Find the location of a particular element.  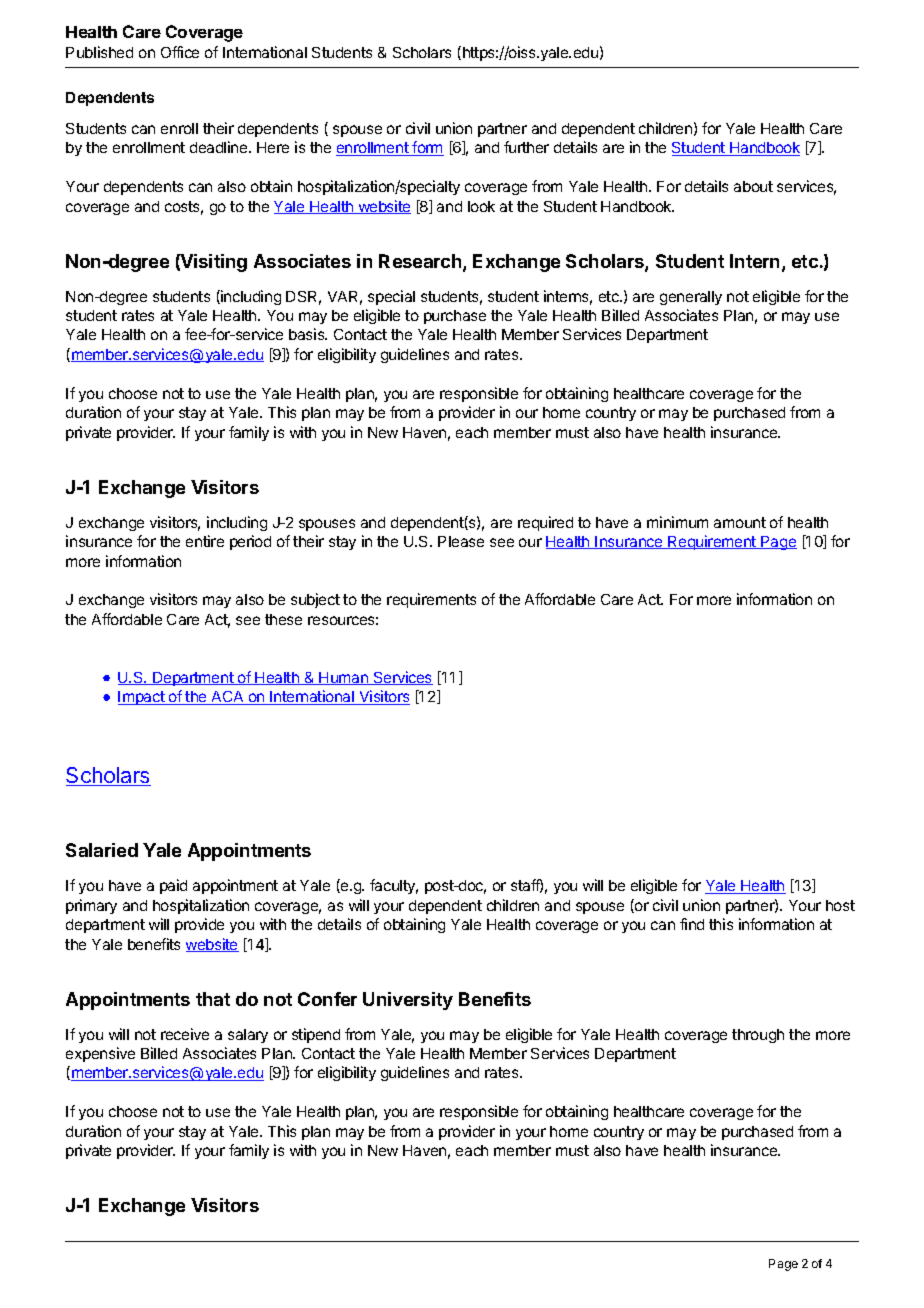

receive is located at coordinates (185, 1034).
